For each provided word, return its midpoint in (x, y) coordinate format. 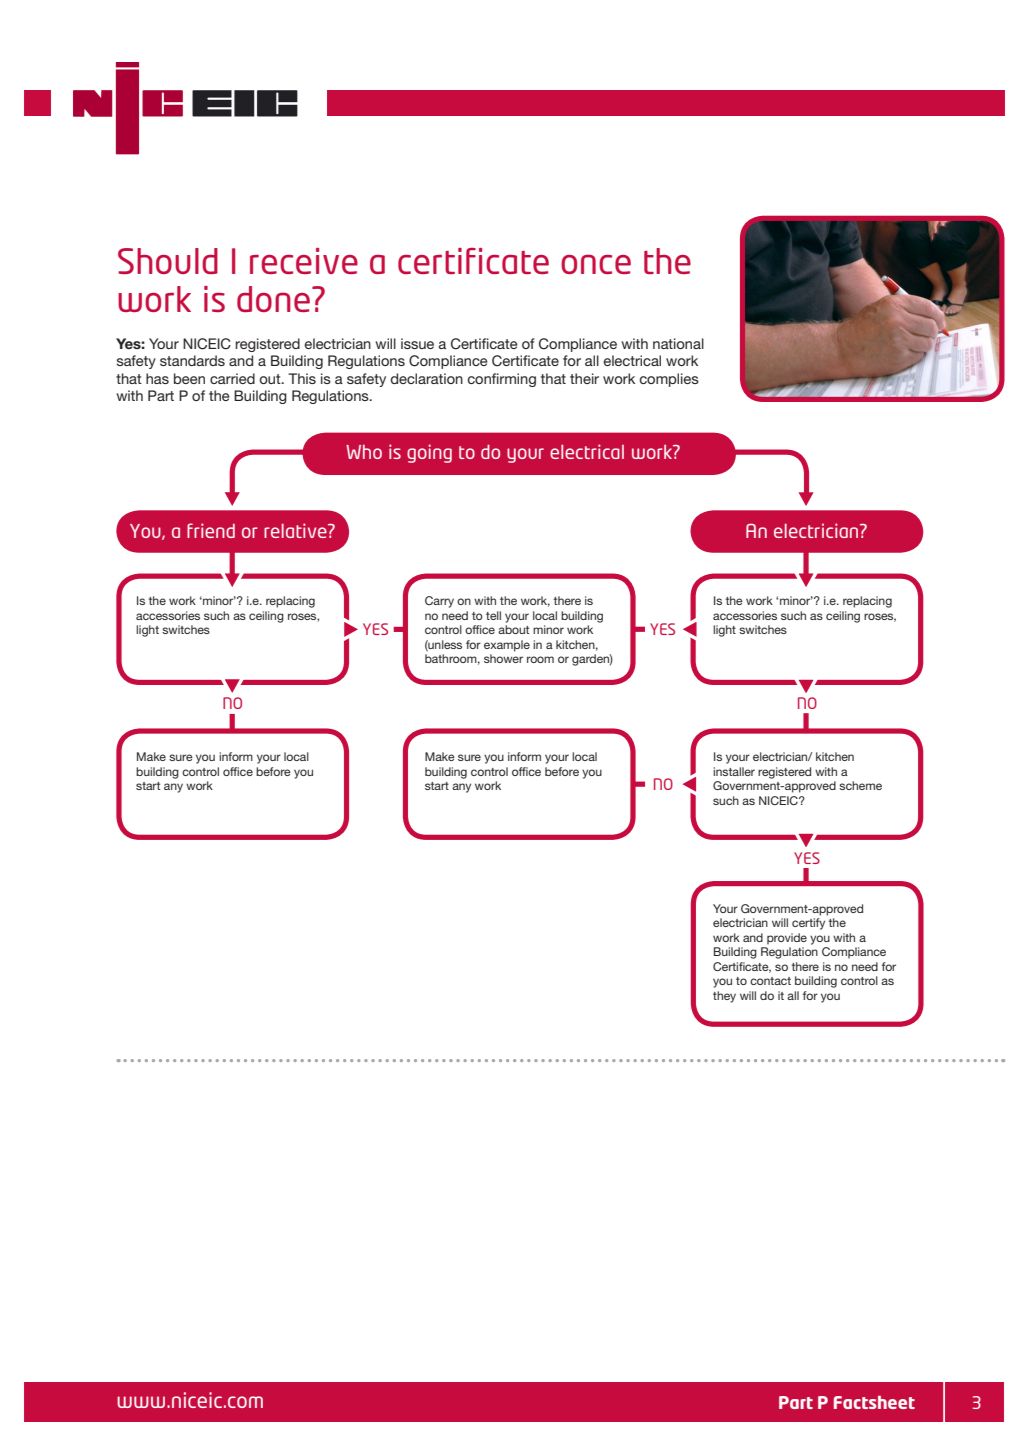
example (507, 646)
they (724, 997)
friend (211, 530)
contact (770, 981)
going (429, 453)
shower (503, 658)
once (596, 264)
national (678, 343)
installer (734, 771)
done (273, 299)
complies (669, 380)
